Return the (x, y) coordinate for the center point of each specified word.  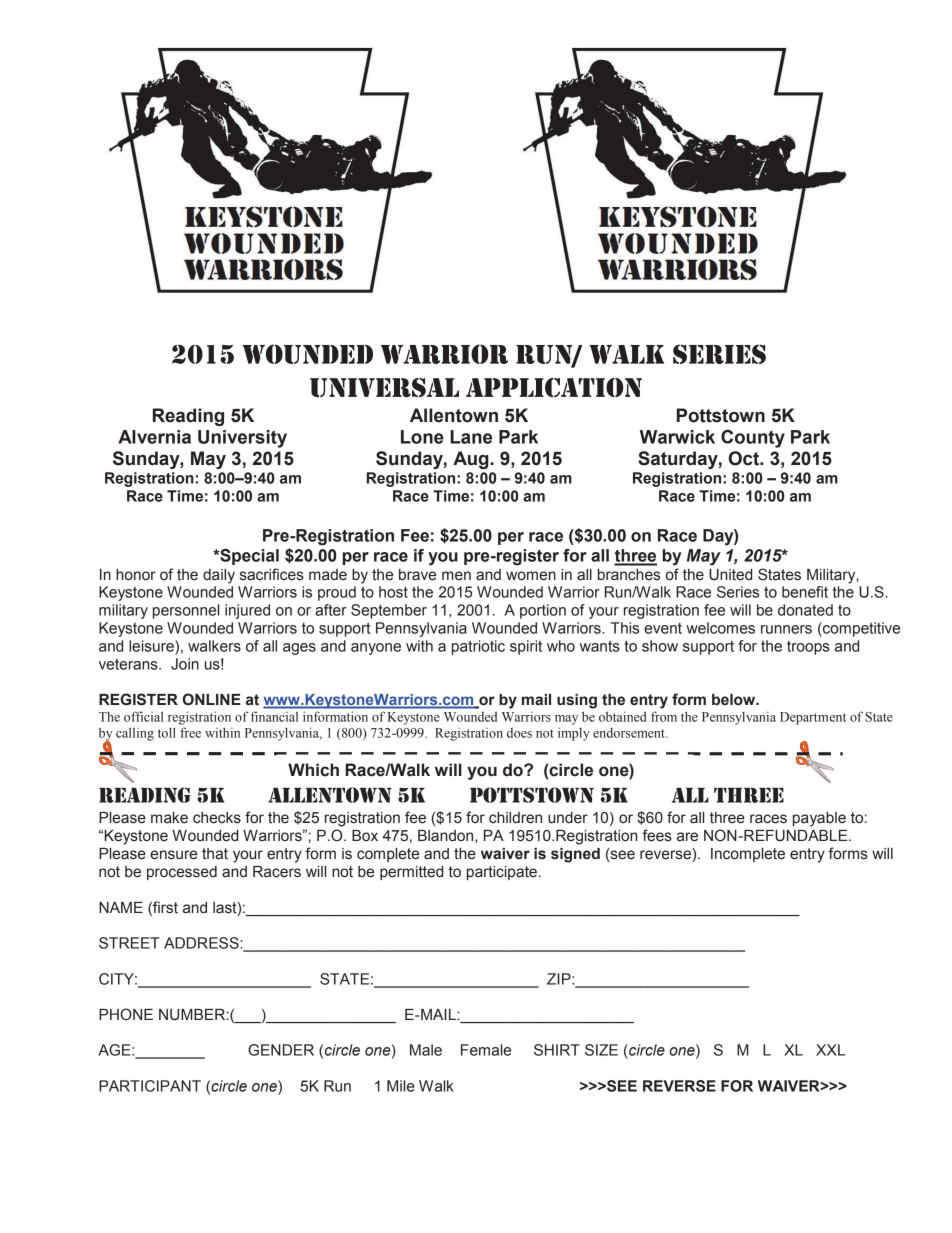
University (242, 439)
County (753, 438)
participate (502, 873)
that (215, 854)
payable (819, 819)
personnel (186, 611)
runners (786, 629)
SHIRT (557, 1050)
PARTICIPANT (150, 1086)
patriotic (478, 647)
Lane (471, 437)
